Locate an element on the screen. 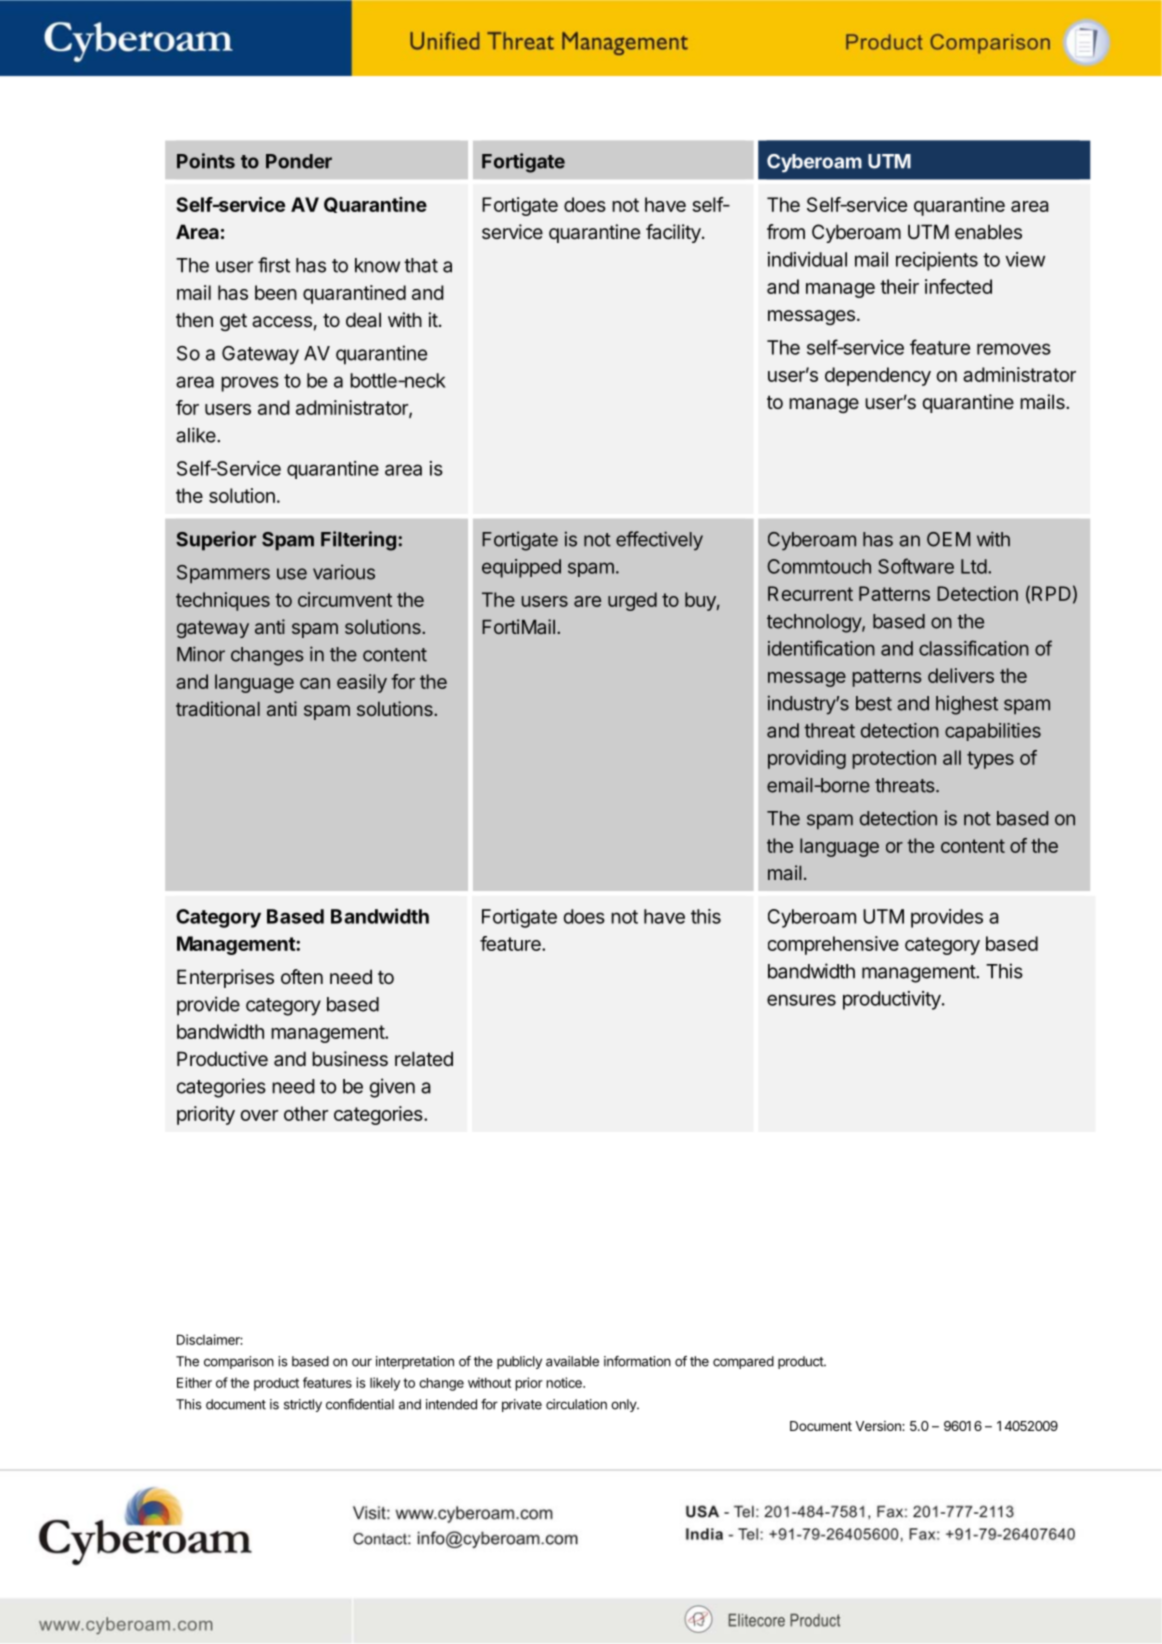 This screenshot has height=1644, width=1162. only is located at coordinates (624, 1405).
